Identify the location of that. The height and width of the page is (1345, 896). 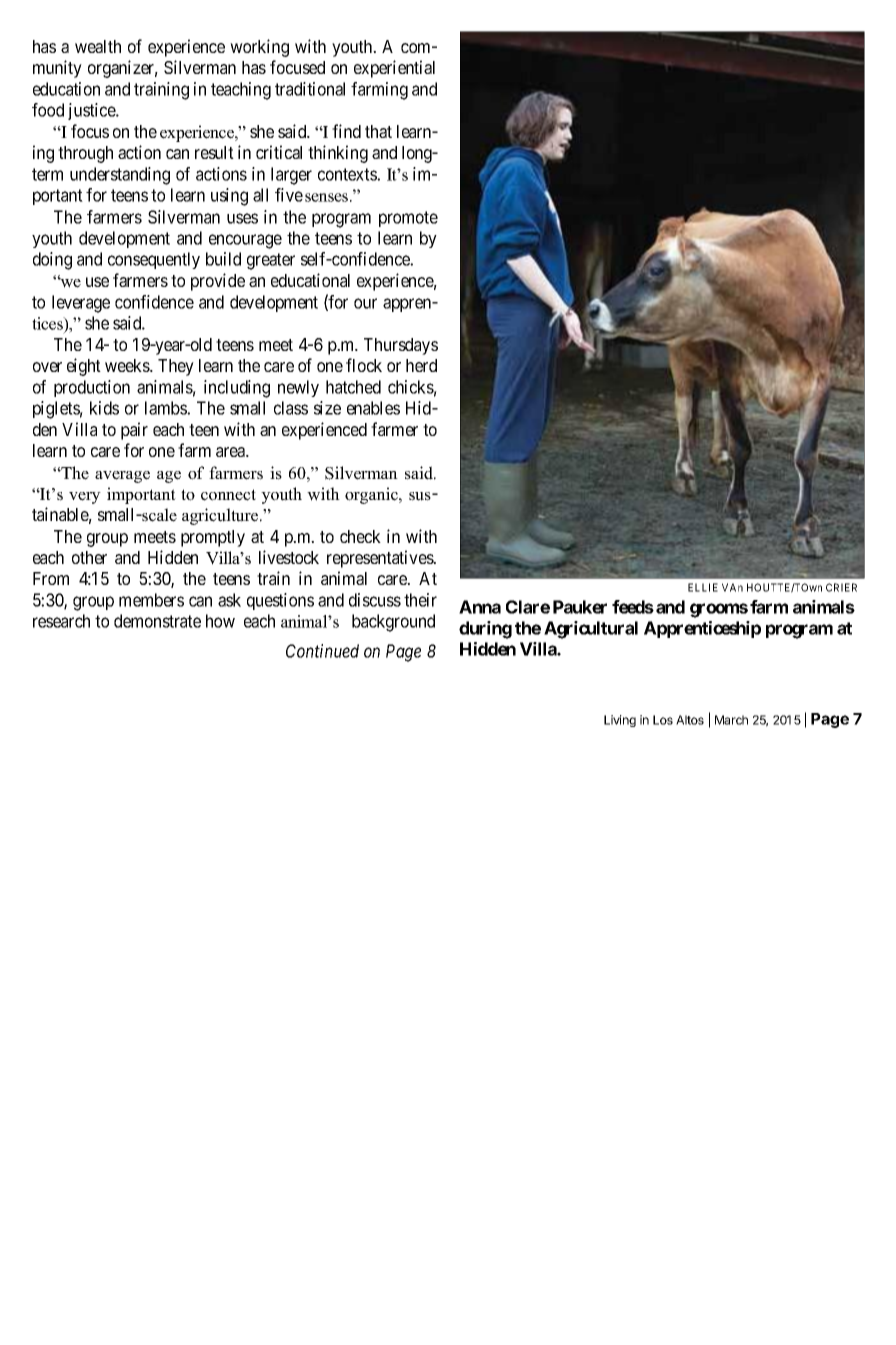
(378, 131).
